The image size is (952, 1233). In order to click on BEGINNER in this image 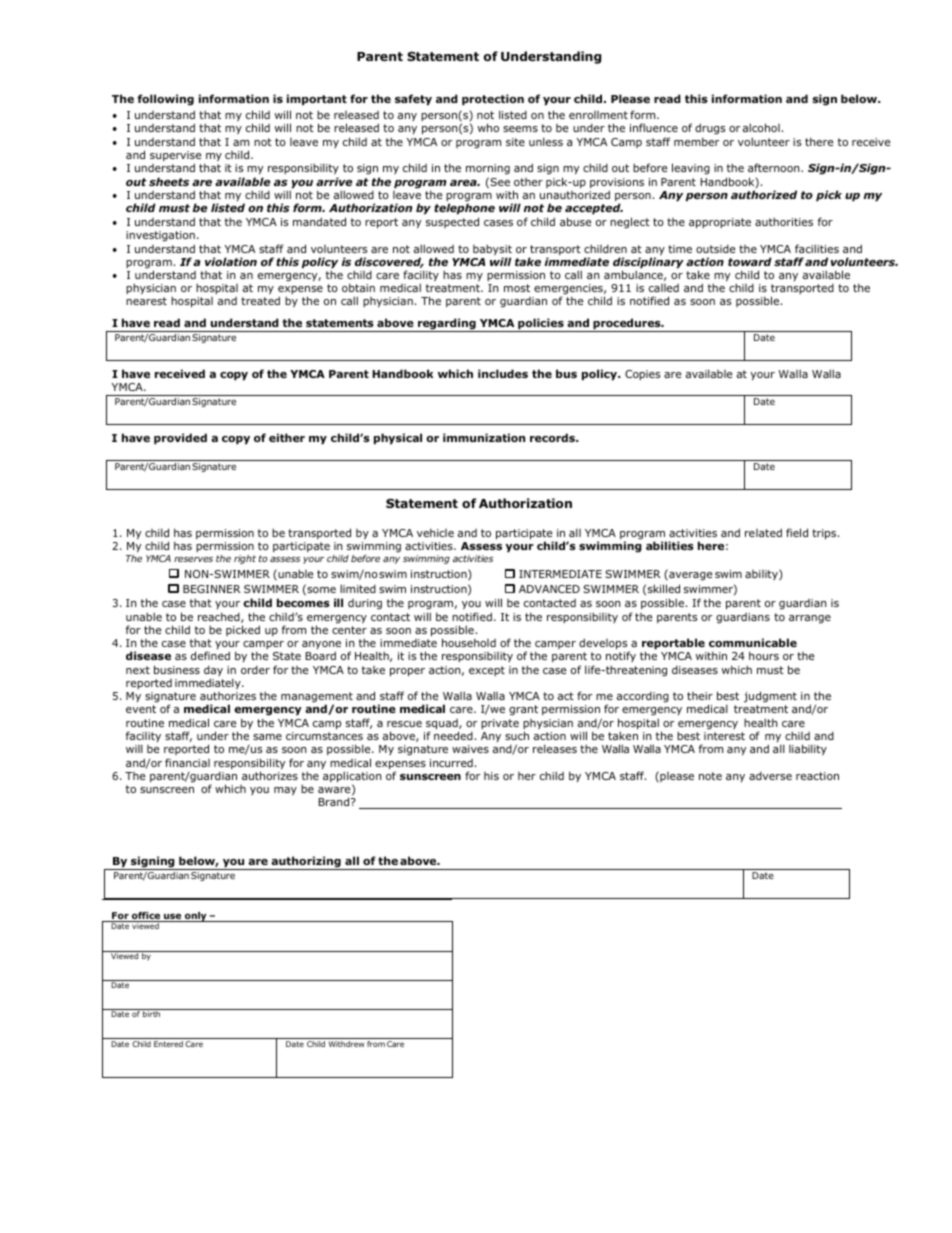, I will do `click(212, 589)`.
